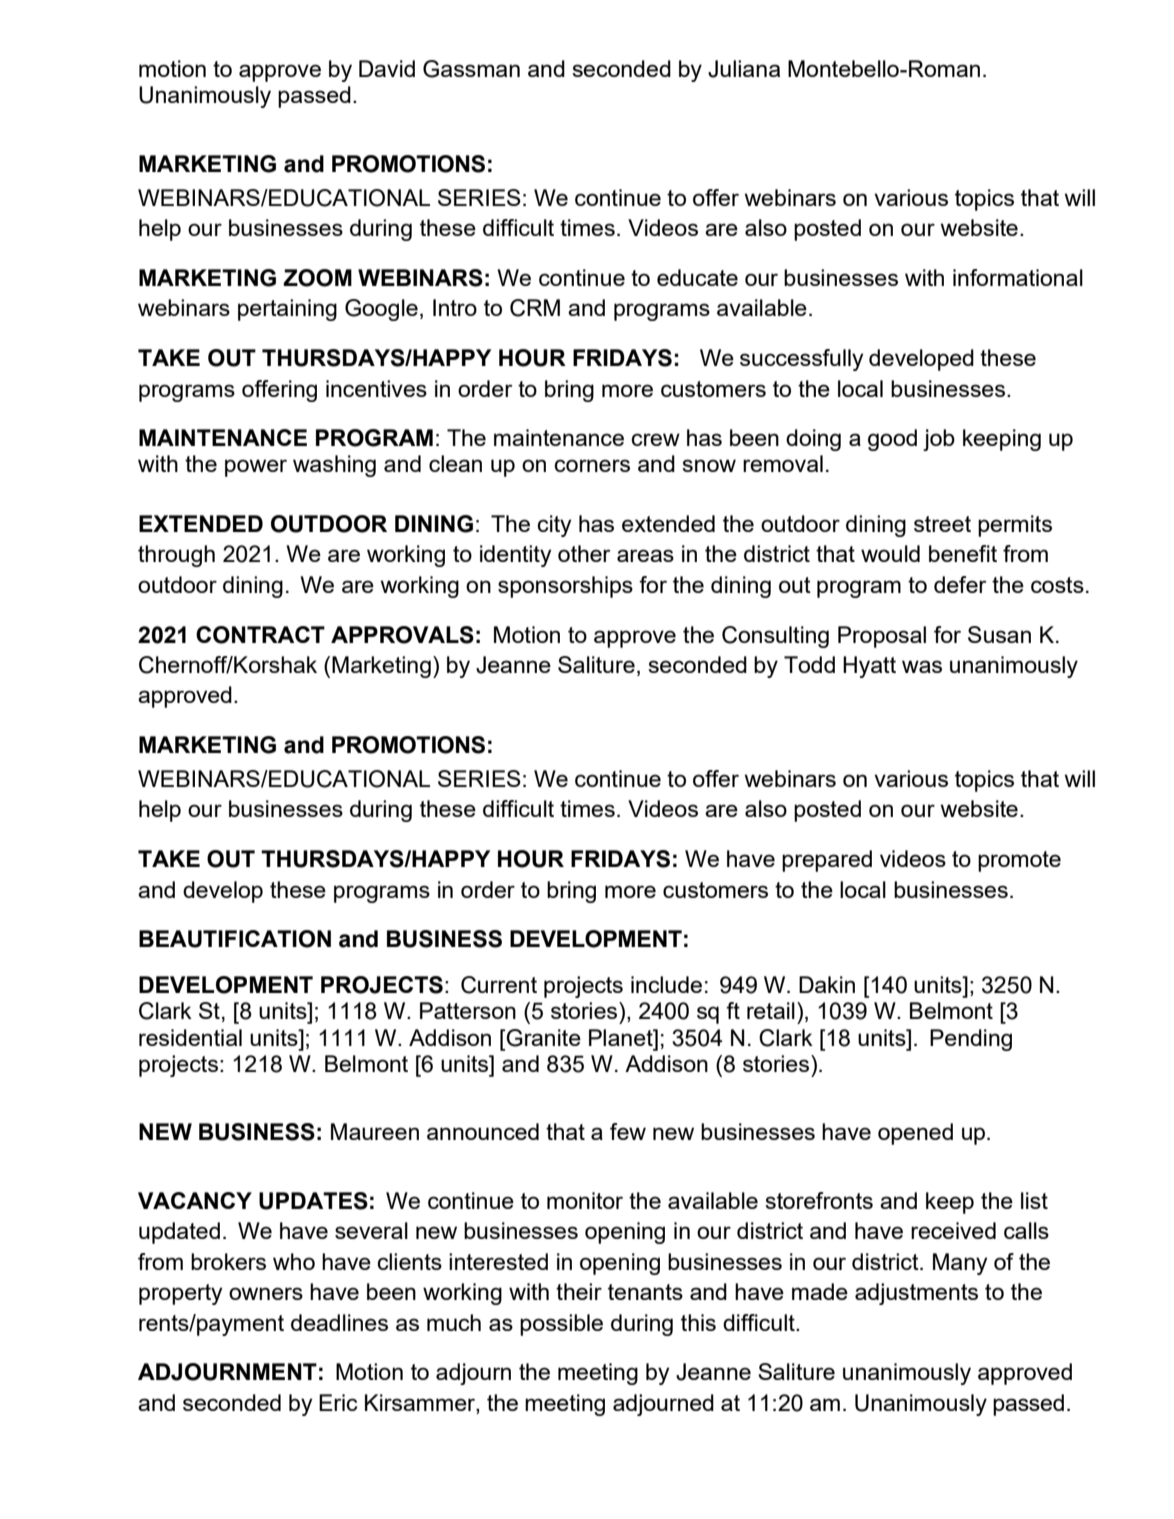 Image resolution: width=1174 pixels, height=1519 pixels. What do you see at coordinates (561, 1325) in the screenshot?
I see `possible` at bounding box center [561, 1325].
